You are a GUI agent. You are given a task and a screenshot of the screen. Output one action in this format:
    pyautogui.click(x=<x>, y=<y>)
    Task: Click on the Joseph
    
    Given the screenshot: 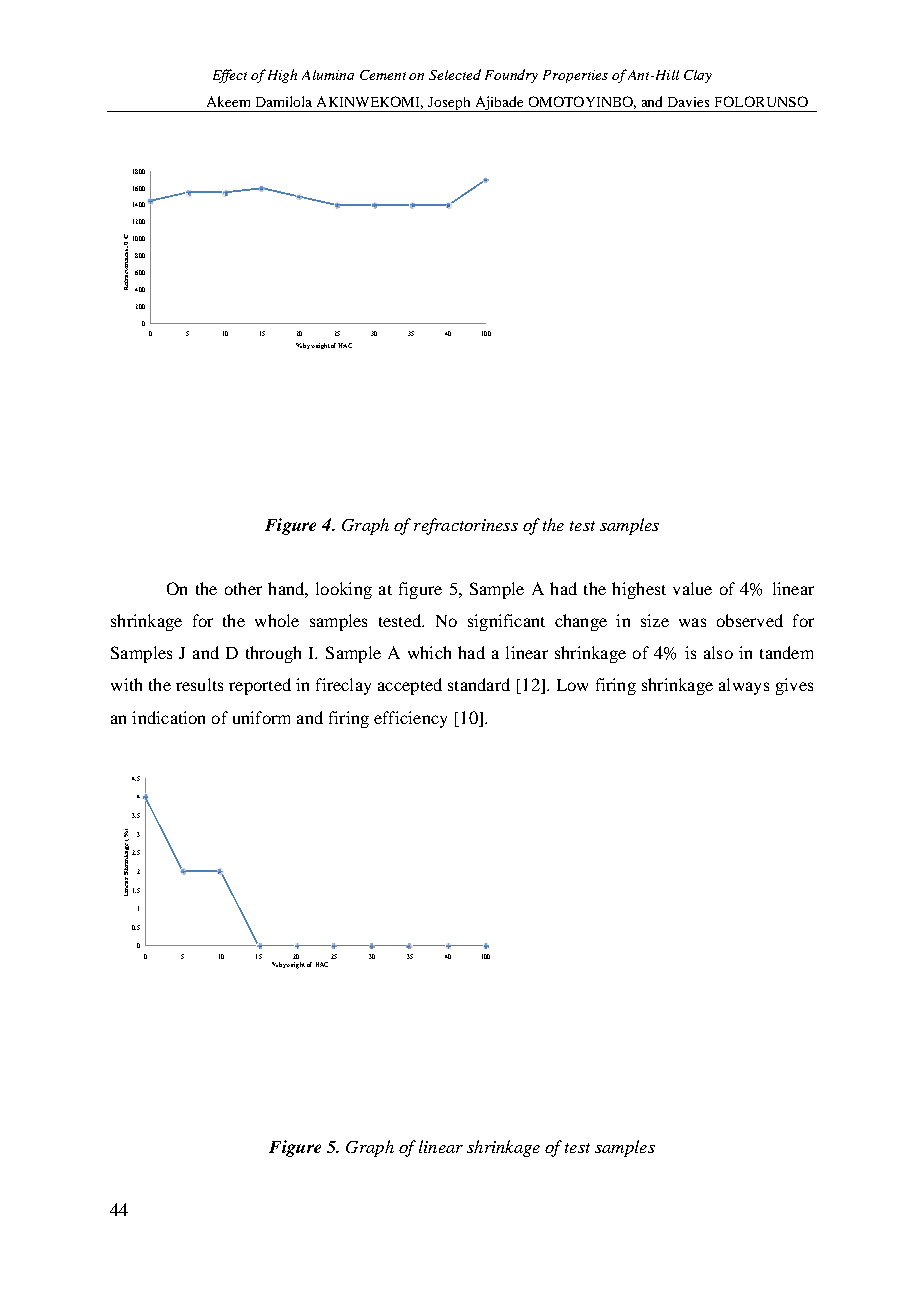 What is the action you would take?
    pyautogui.click(x=449, y=104)
